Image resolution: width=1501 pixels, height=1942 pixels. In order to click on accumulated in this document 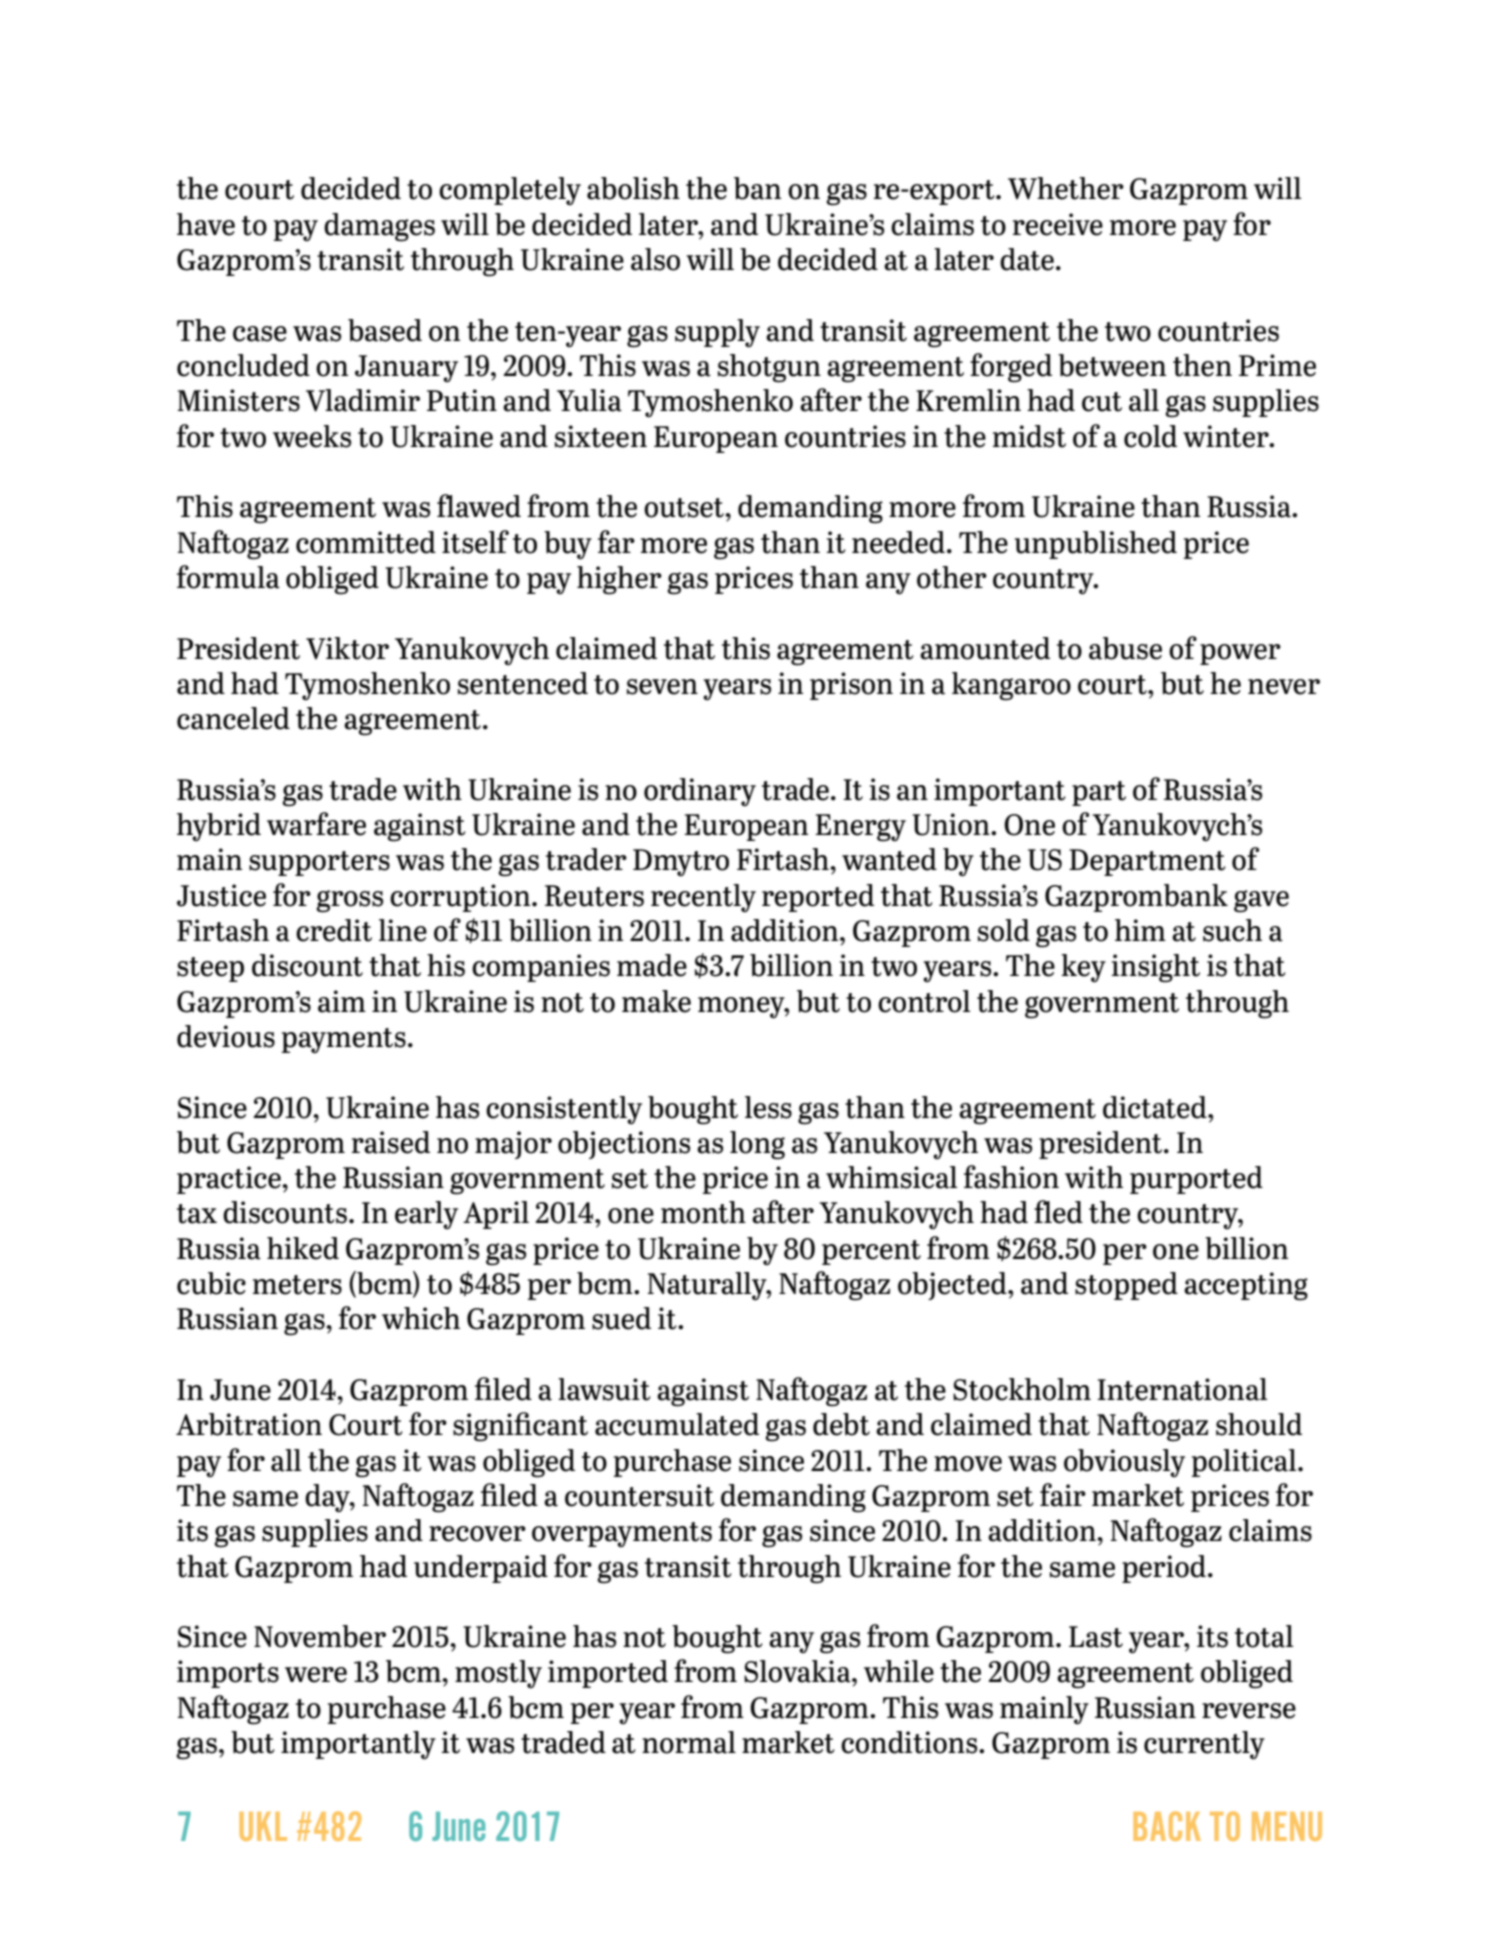, I will do `click(677, 1424)`.
